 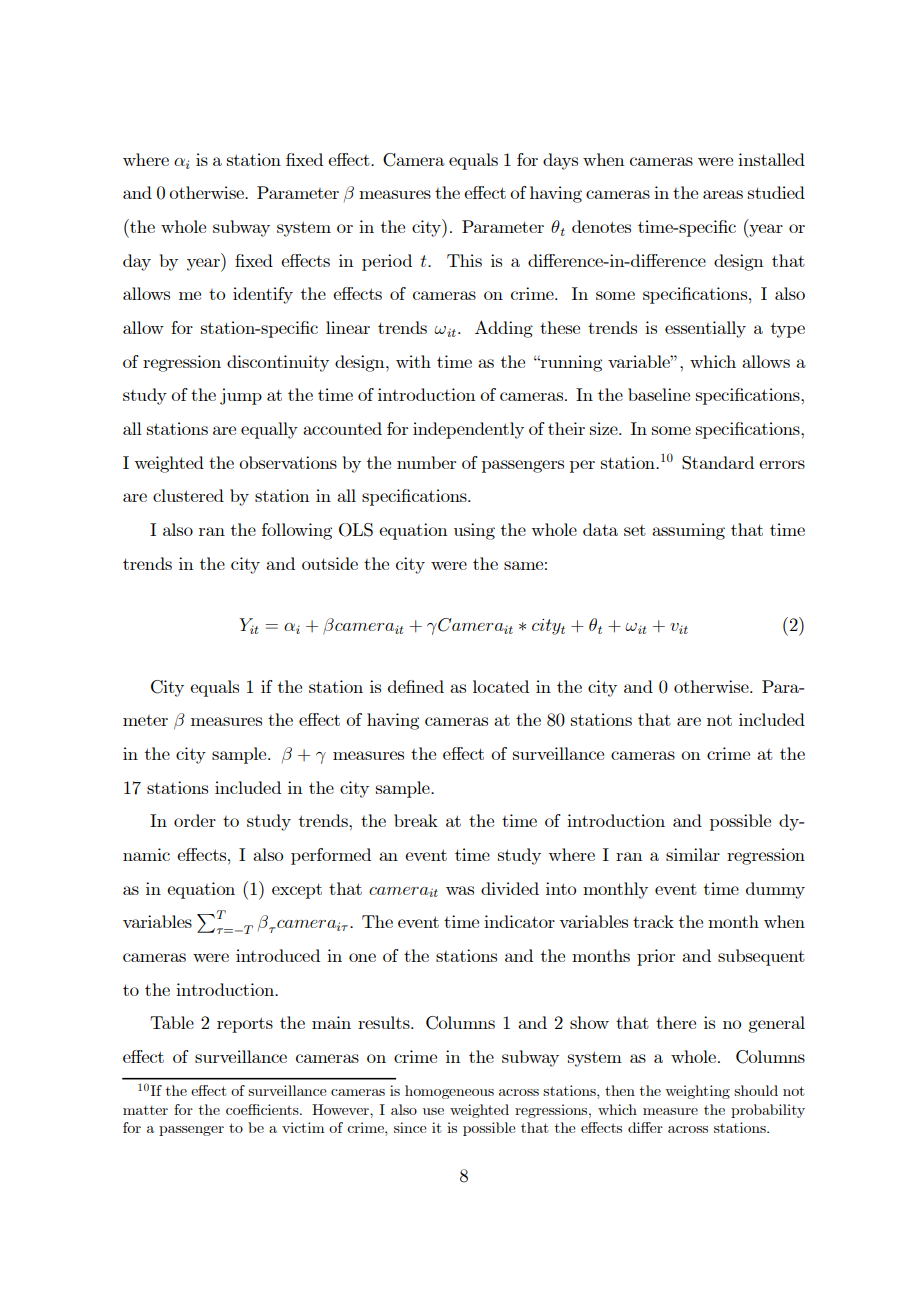 What do you see at coordinates (241, 396) in the screenshot?
I see `jump` at bounding box center [241, 396].
